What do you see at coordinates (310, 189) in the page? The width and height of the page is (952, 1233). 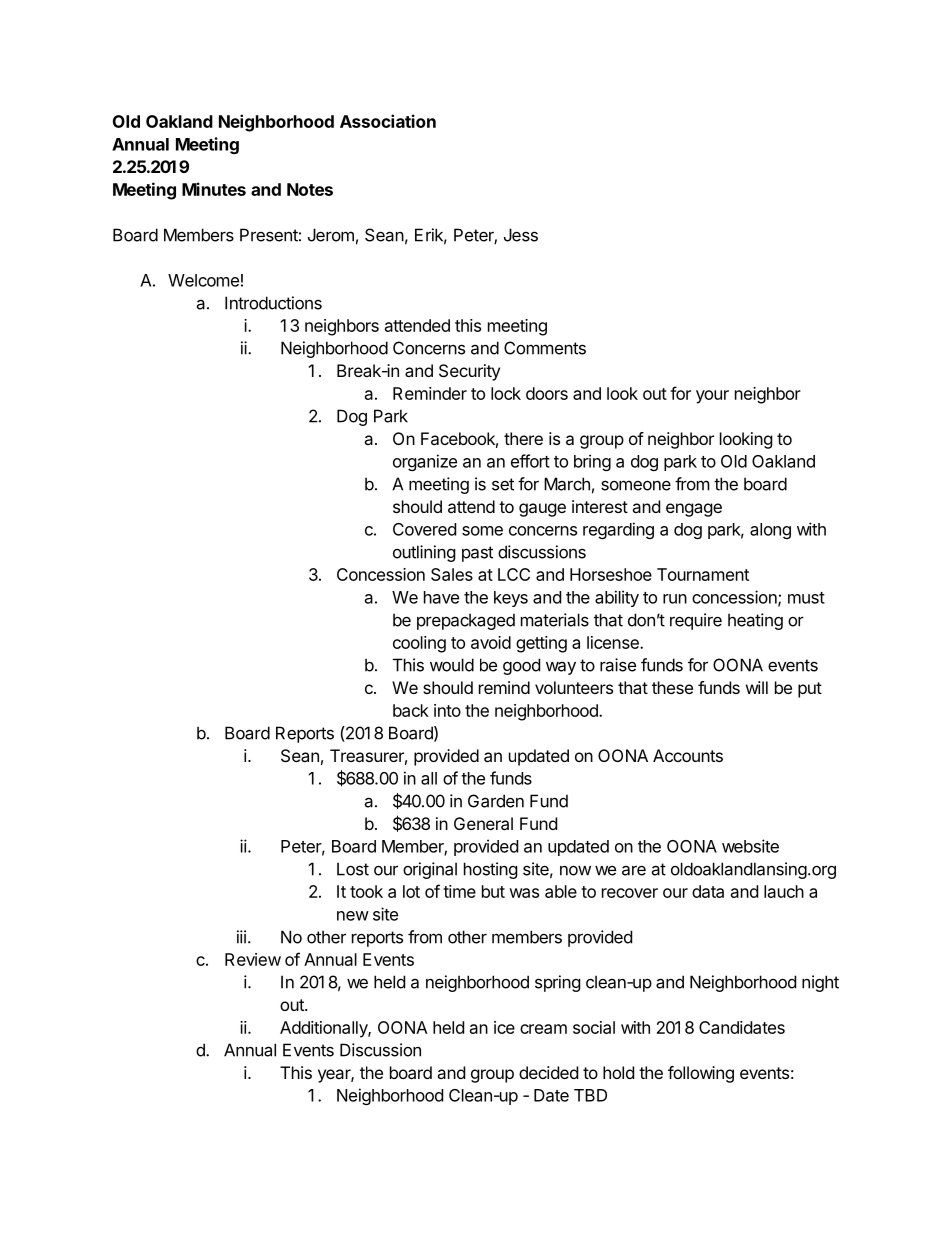 I see `Notes` at bounding box center [310, 189].
